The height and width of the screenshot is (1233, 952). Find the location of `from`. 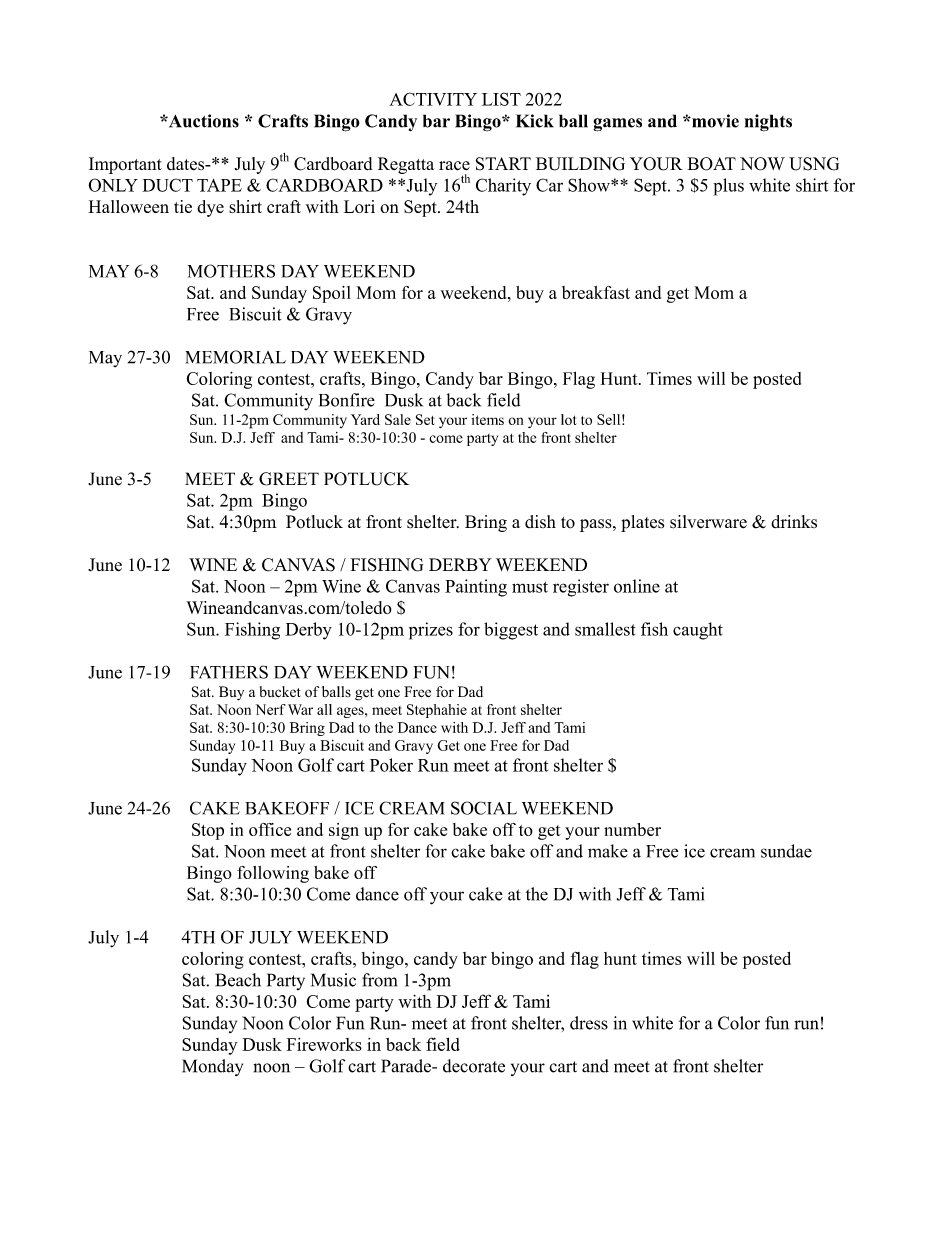

from is located at coordinates (379, 980).
